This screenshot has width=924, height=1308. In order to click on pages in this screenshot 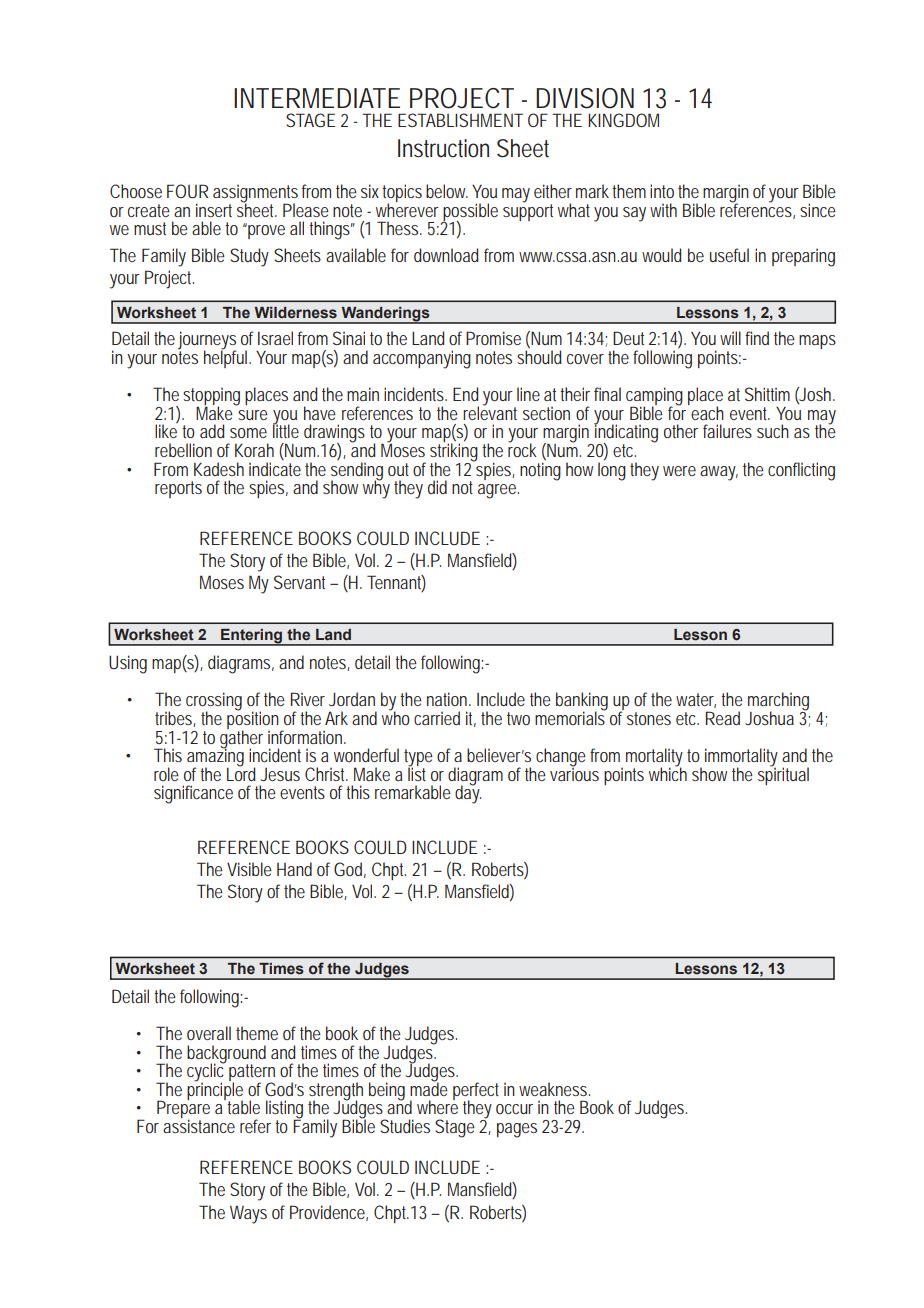, I will do `click(517, 1130)`.
